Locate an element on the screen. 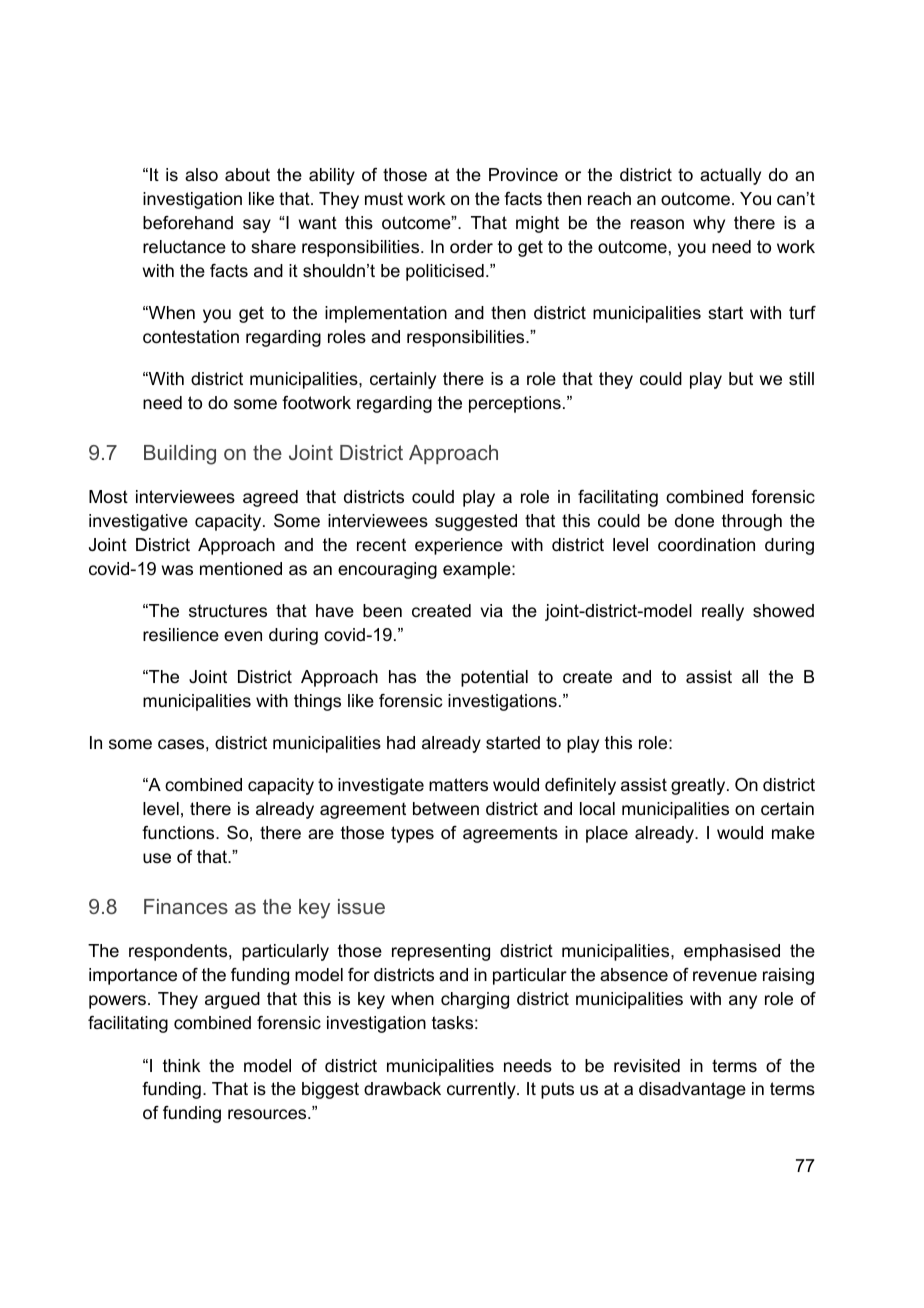  resilience is located at coordinates (181, 635).
